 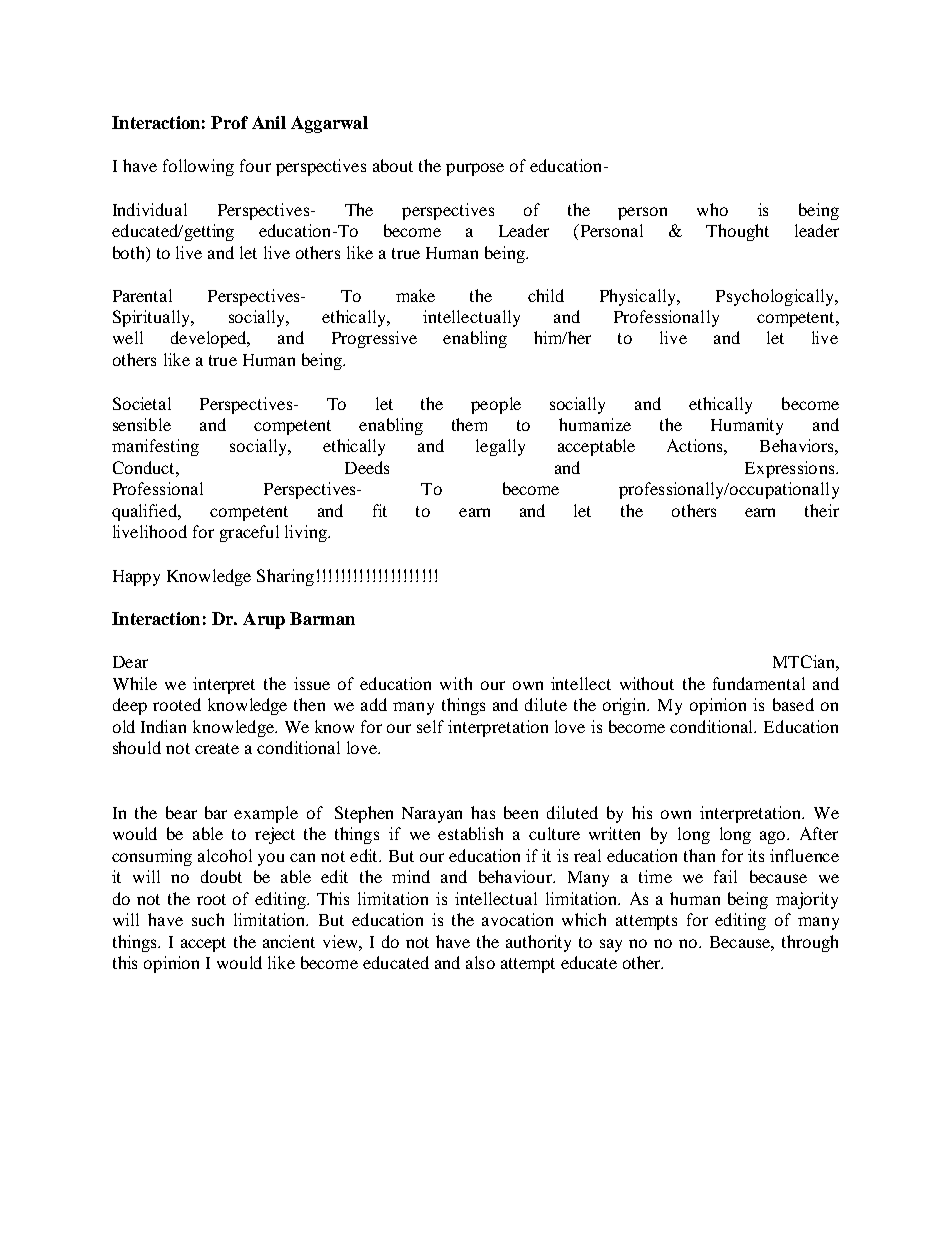 What do you see at coordinates (712, 209) in the screenshot?
I see `who` at bounding box center [712, 209].
